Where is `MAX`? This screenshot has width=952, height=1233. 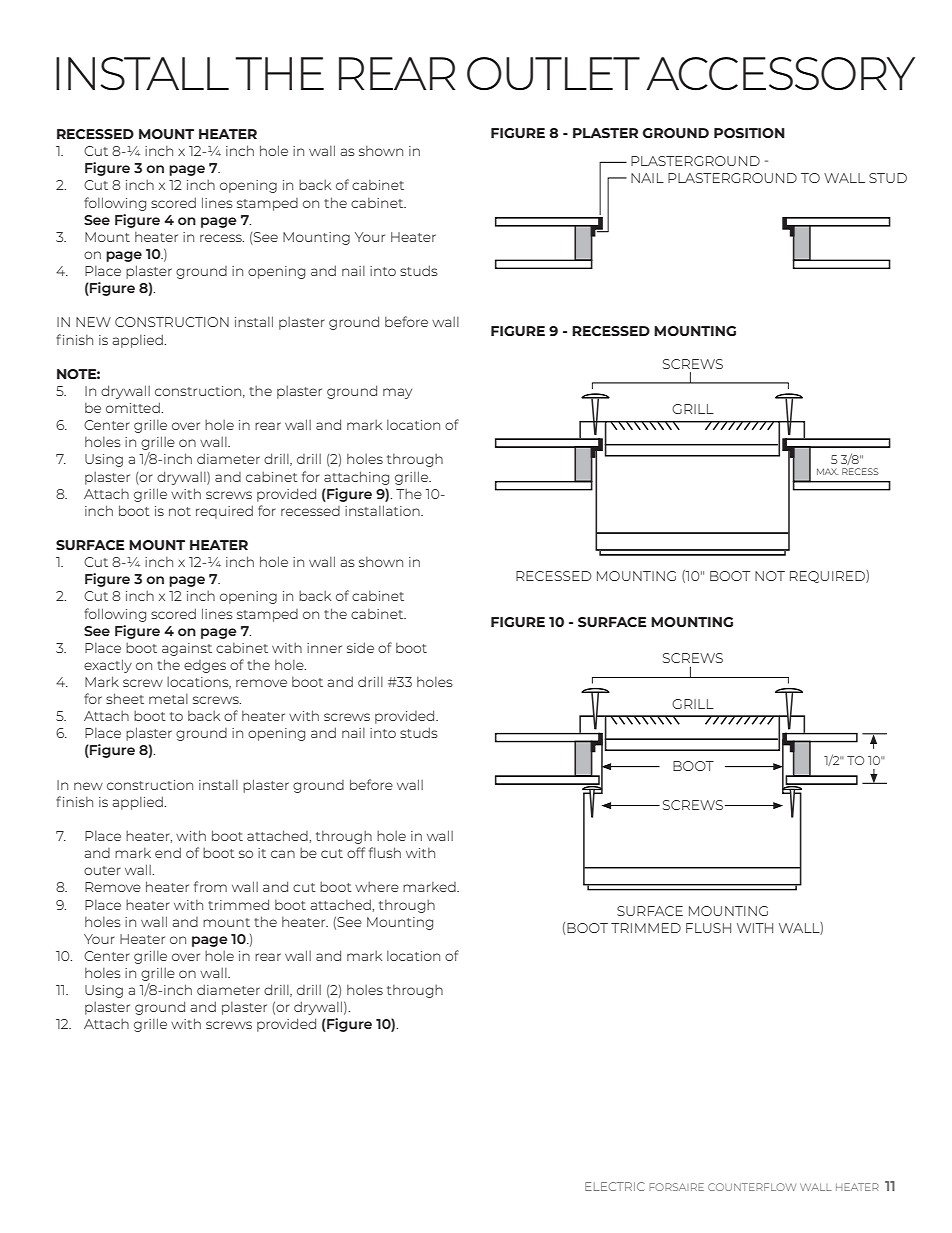
MAX is located at coordinates (828, 471).
